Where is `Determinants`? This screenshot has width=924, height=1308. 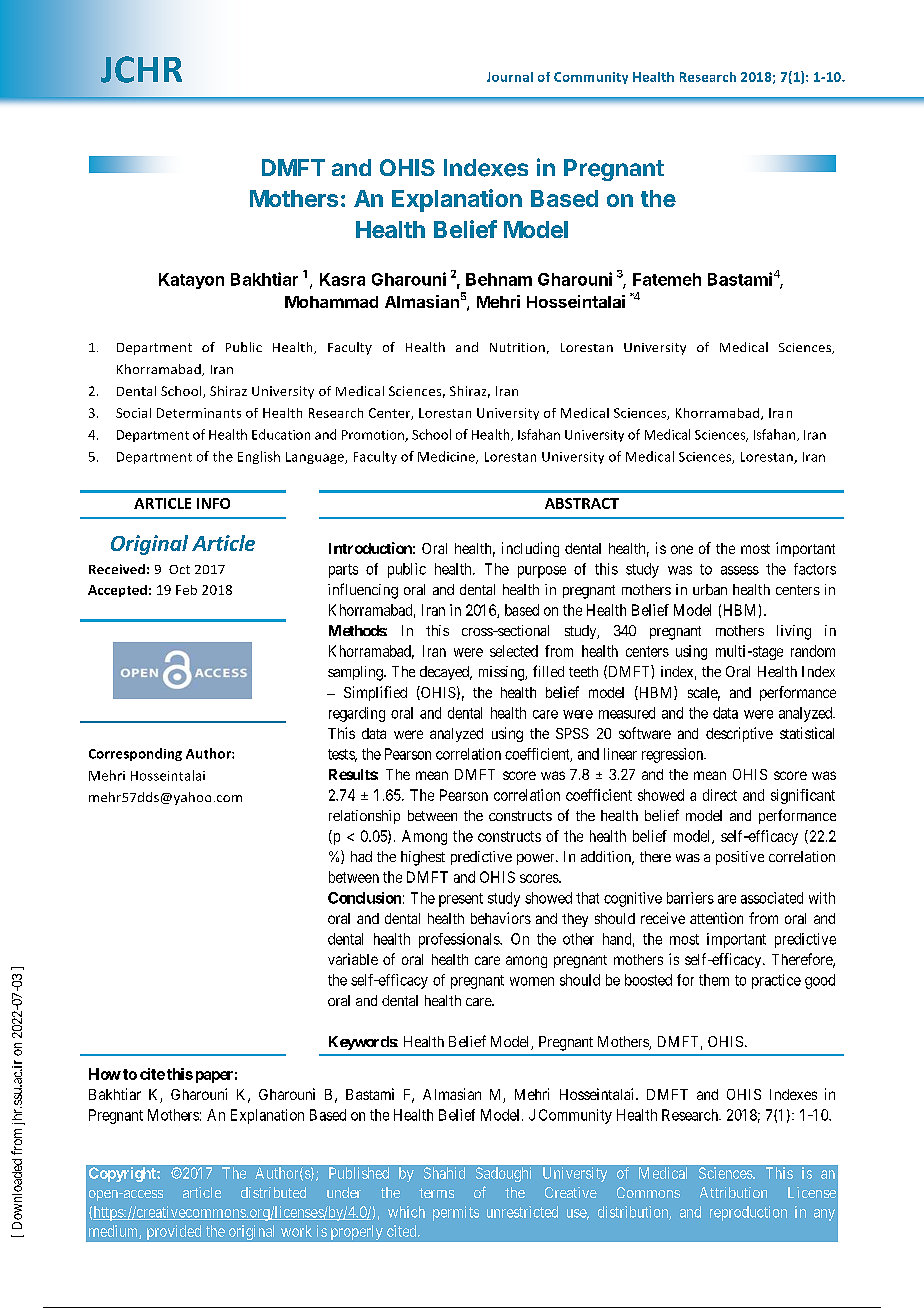
Determinants is located at coordinates (199, 413).
